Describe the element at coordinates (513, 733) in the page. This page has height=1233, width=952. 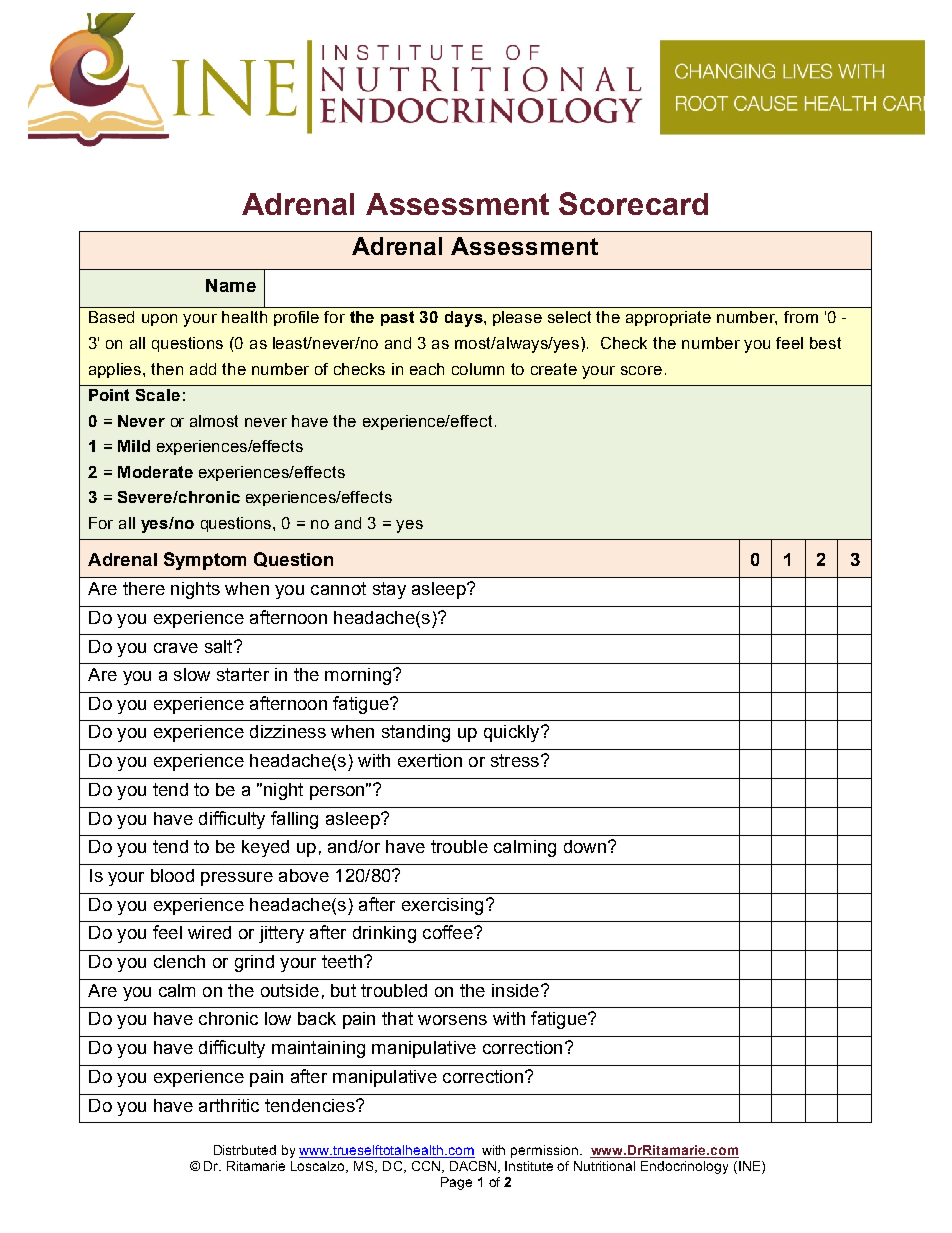
I see `quickly` at that location.
